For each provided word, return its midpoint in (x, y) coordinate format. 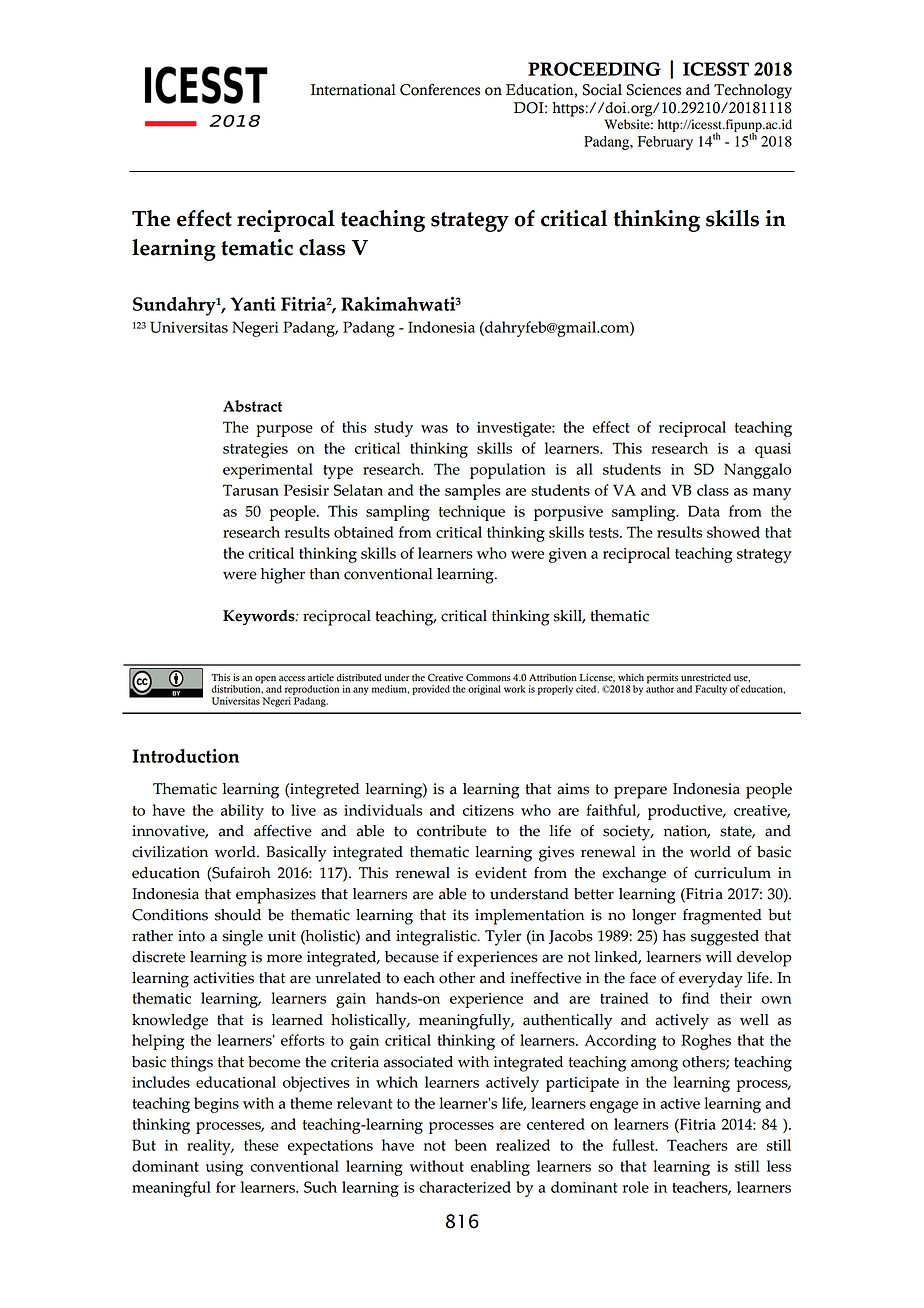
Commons (488, 678)
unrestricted (706, 678)
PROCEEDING (594, 69)
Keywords (260, 617)
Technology (753, 91)
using (224, 1168)
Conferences (440, 90)
